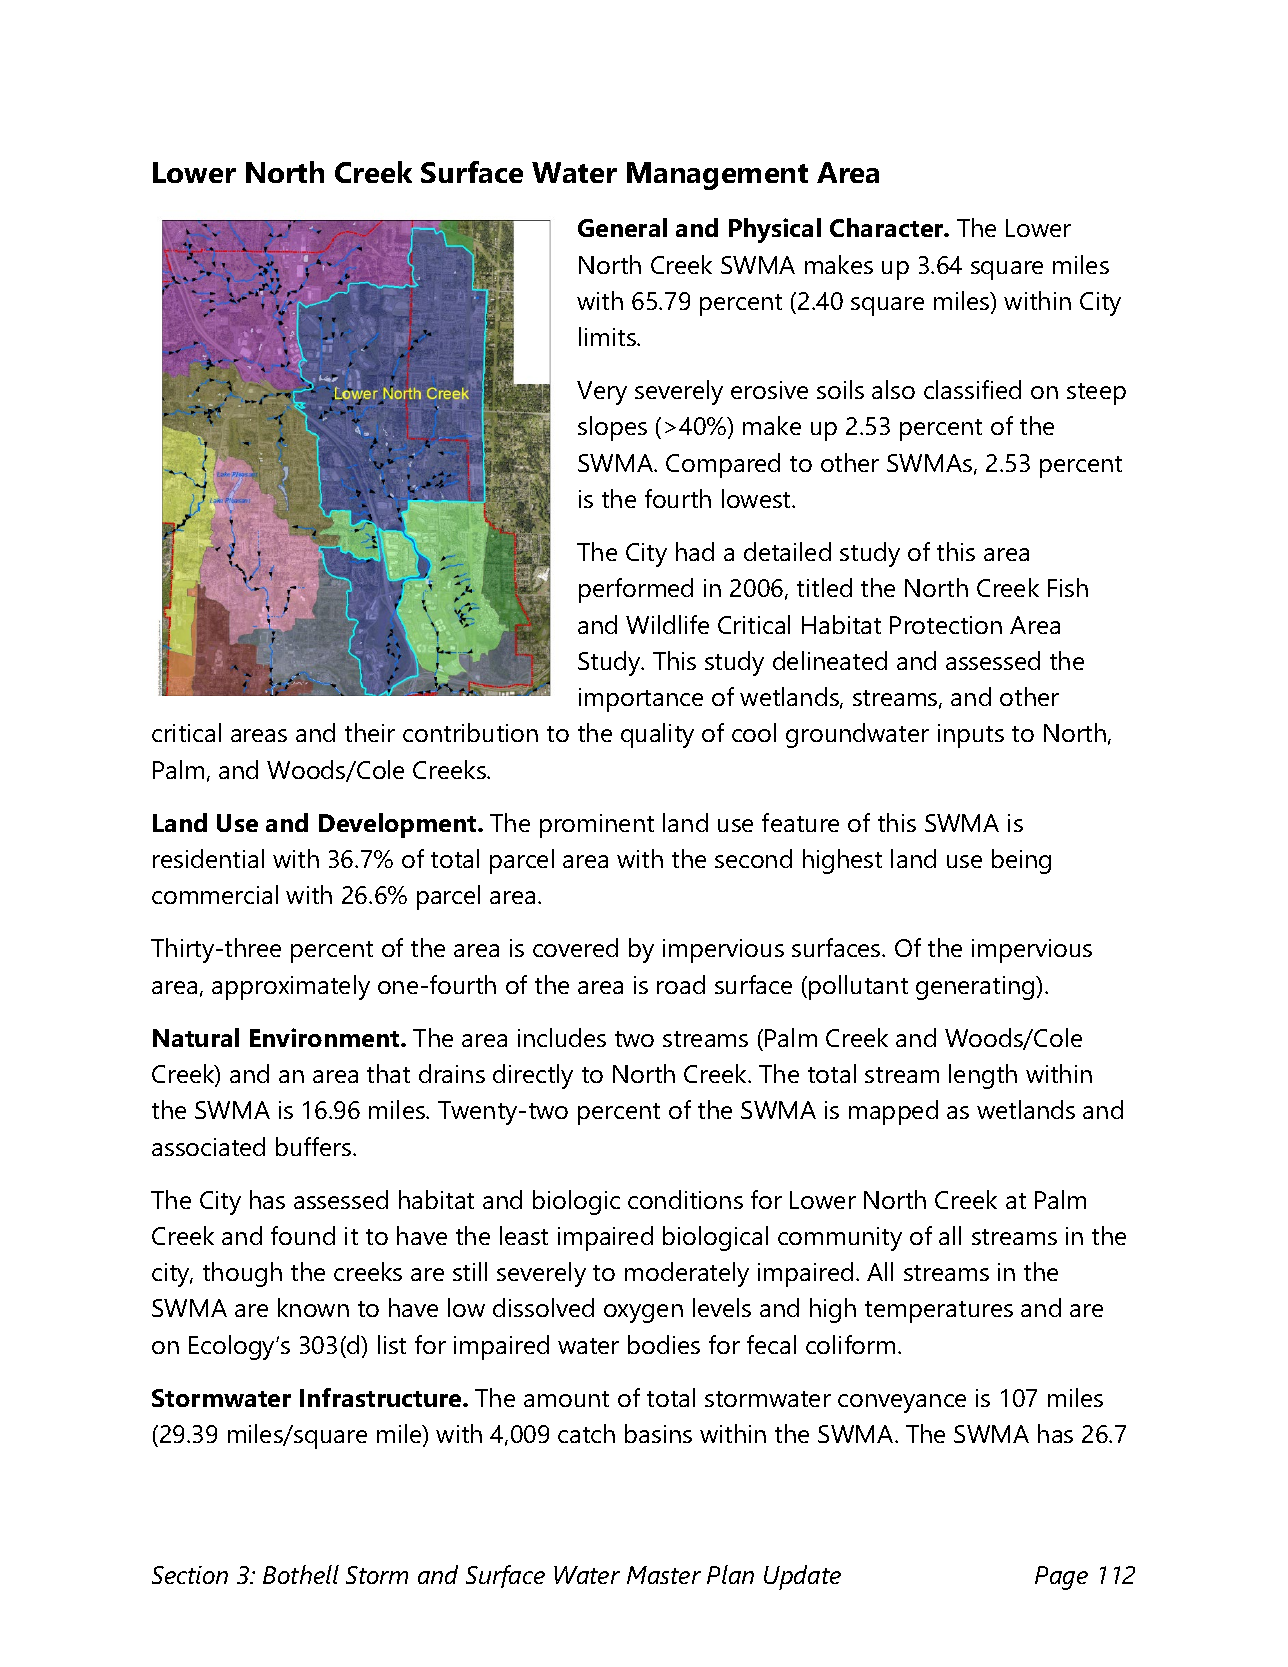  What do you see at coordinates (301, 1574) in the document?
I see `Bothell` at bounding box center [301, 1574].
